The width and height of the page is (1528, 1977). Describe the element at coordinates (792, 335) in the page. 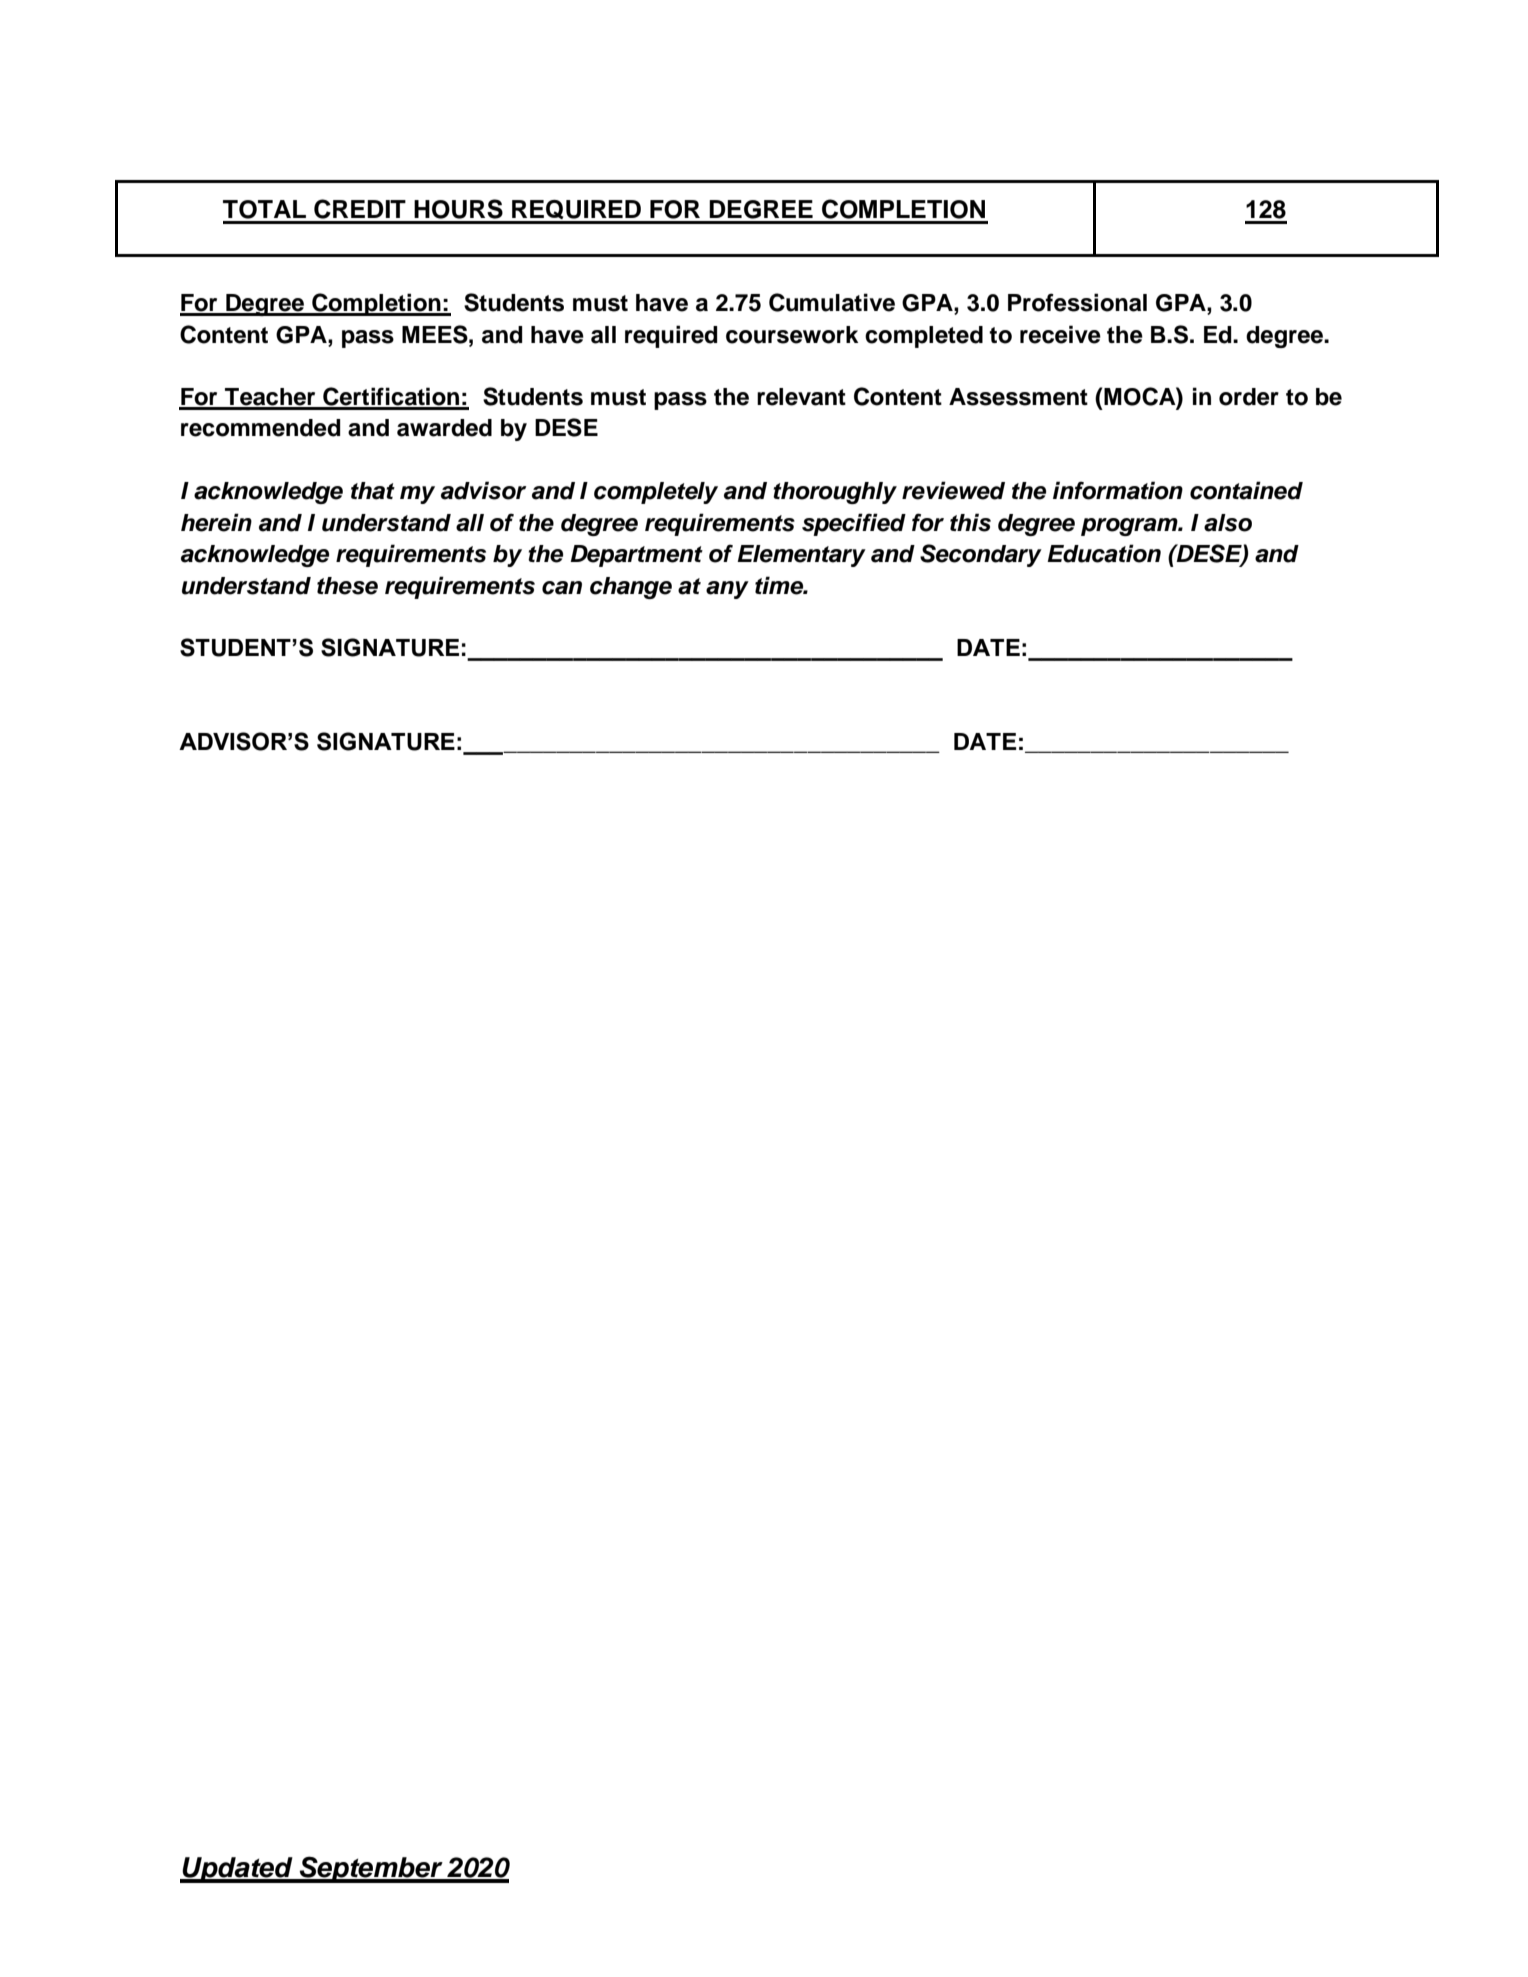

I see `coursework` at that location.
